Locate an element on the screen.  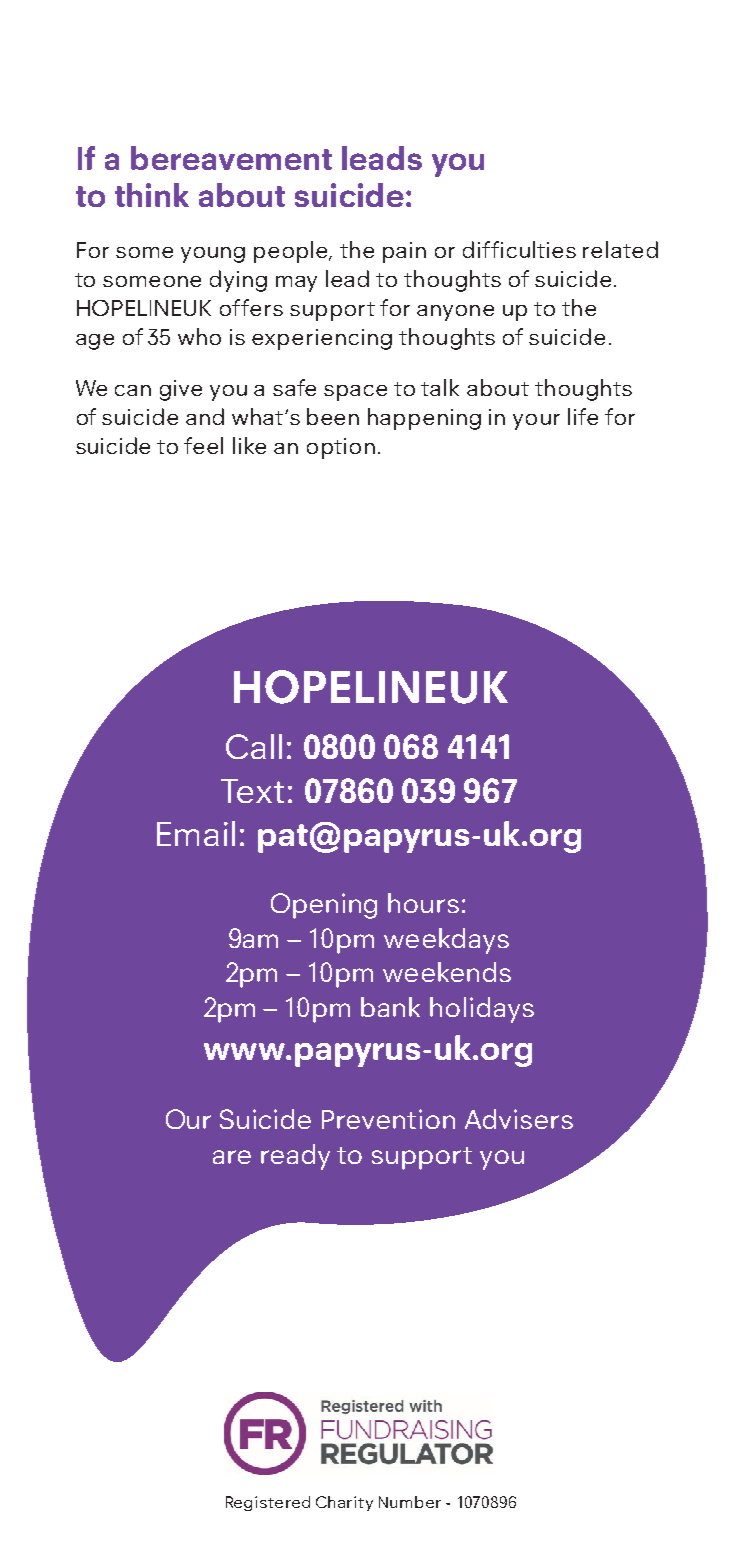
difficulties is located at coordinates (519, 249).
